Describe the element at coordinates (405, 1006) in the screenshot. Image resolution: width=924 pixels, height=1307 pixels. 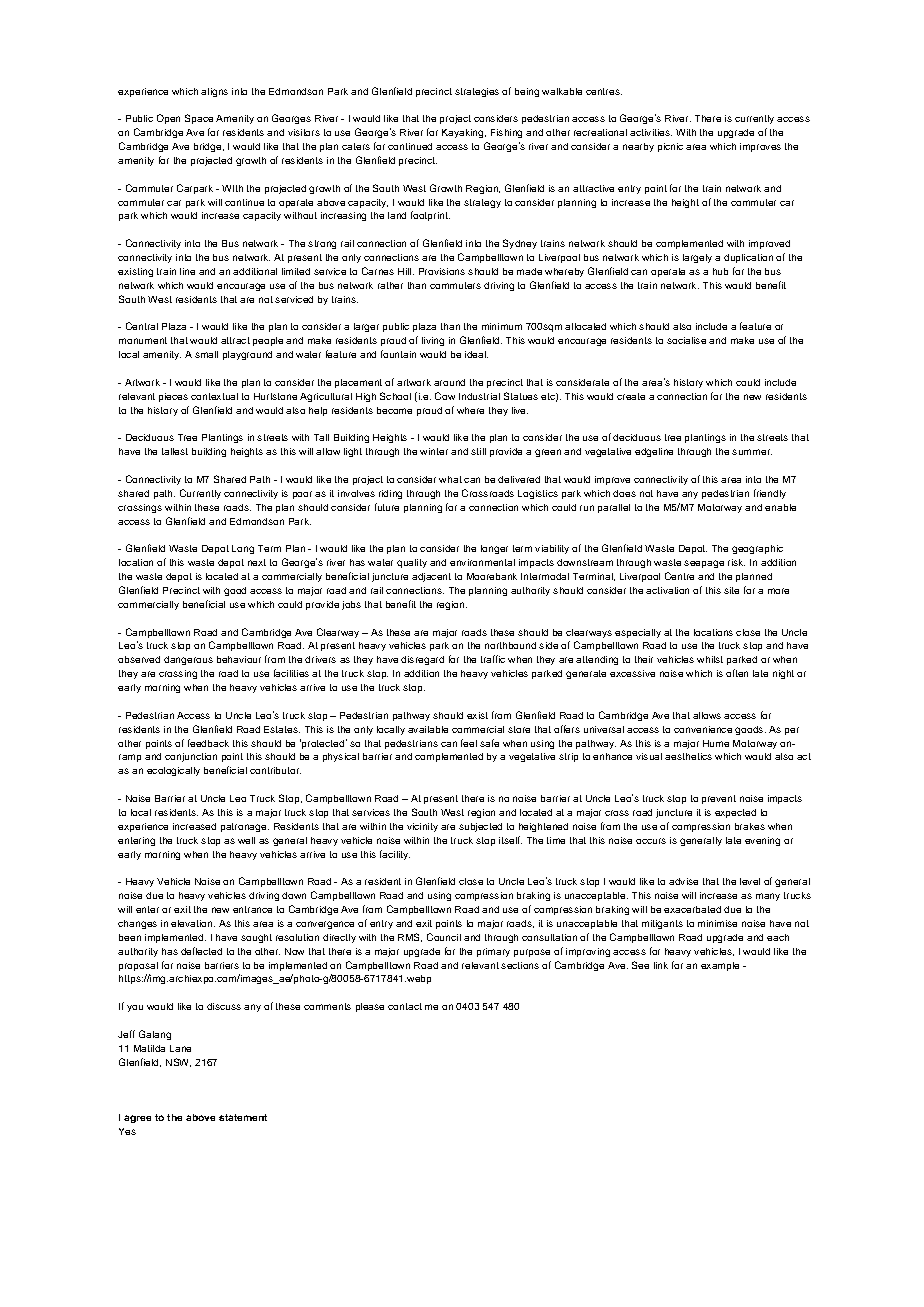
I see `contact` at that location.
